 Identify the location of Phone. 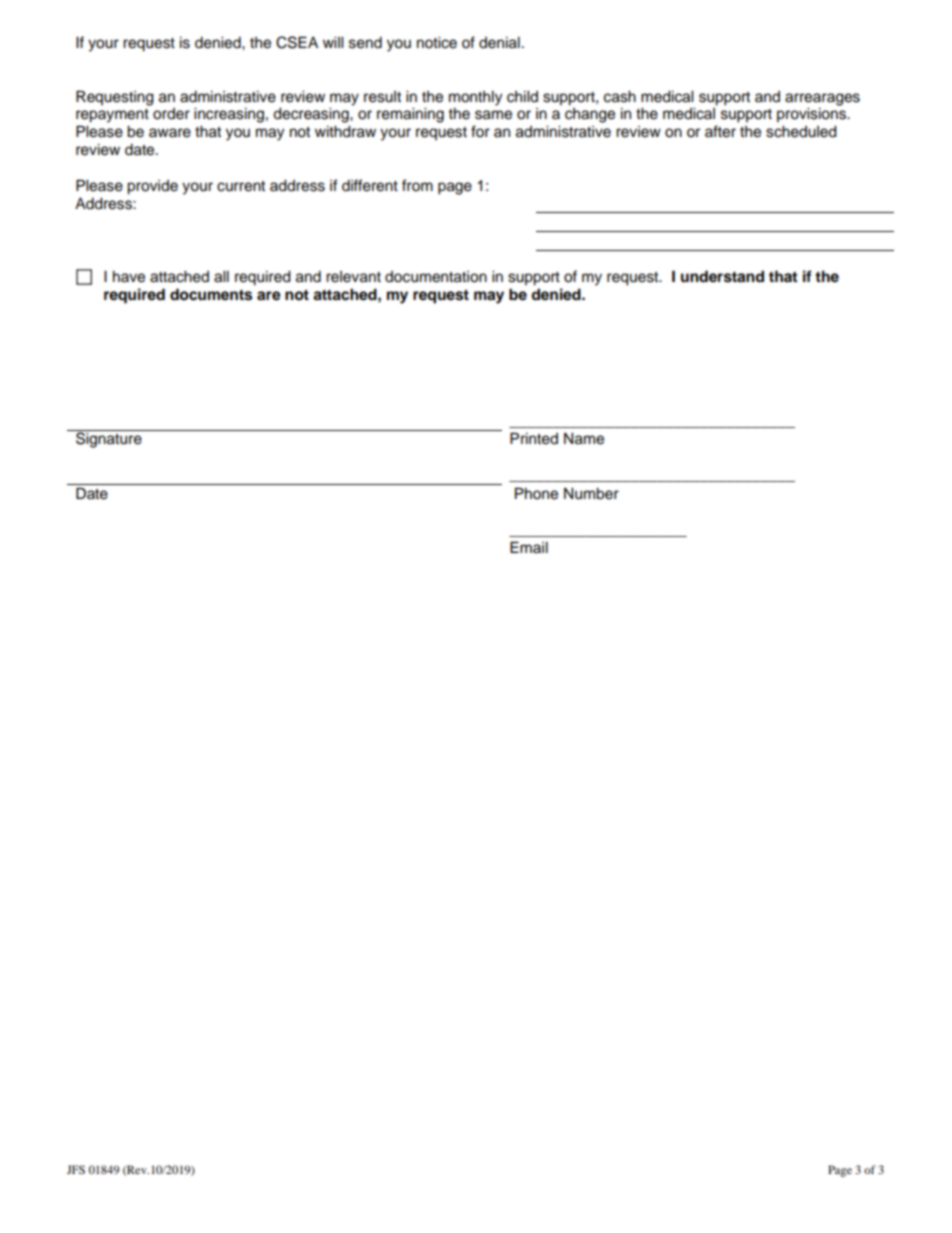
(536, 493).
